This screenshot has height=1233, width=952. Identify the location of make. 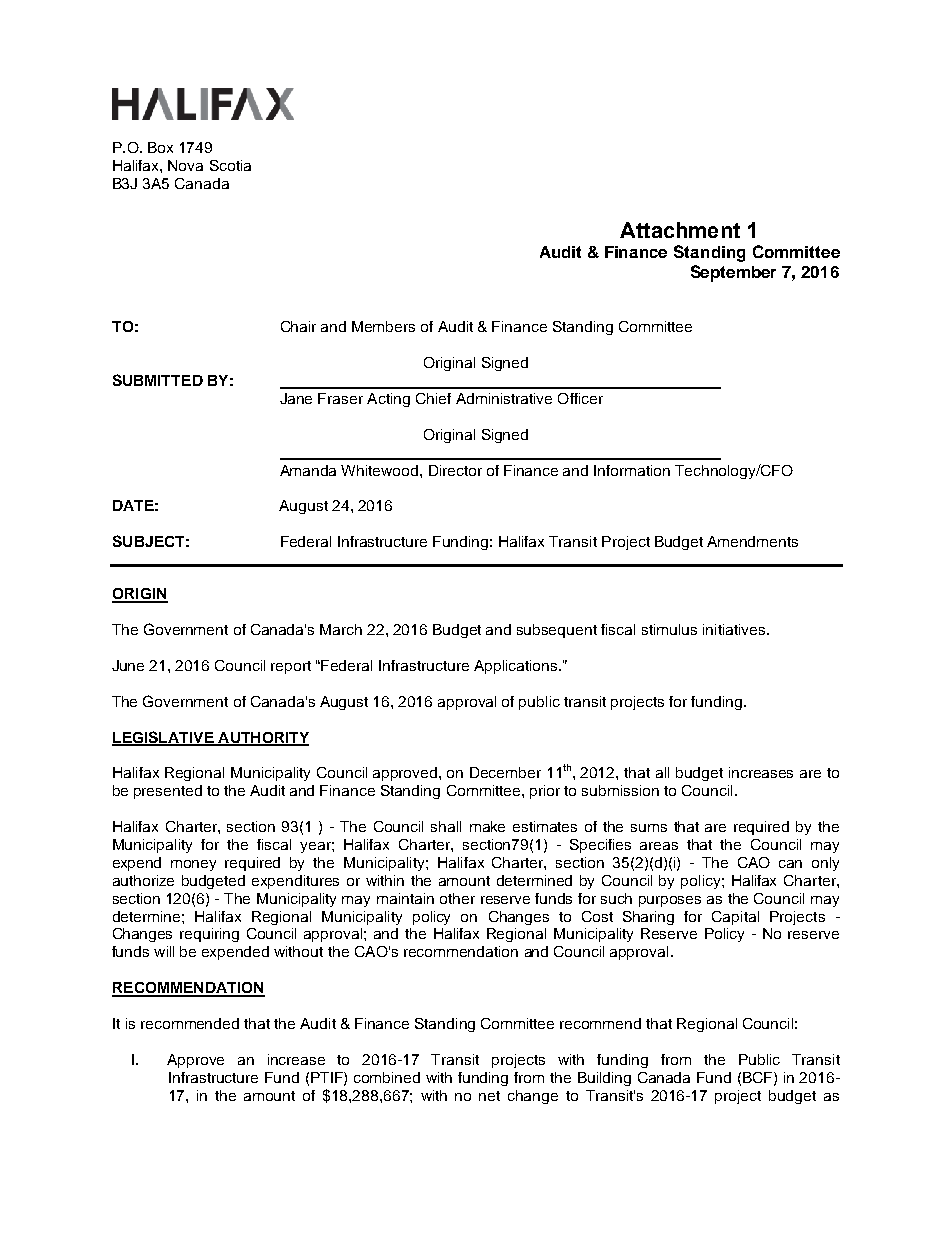
(487, 826).
